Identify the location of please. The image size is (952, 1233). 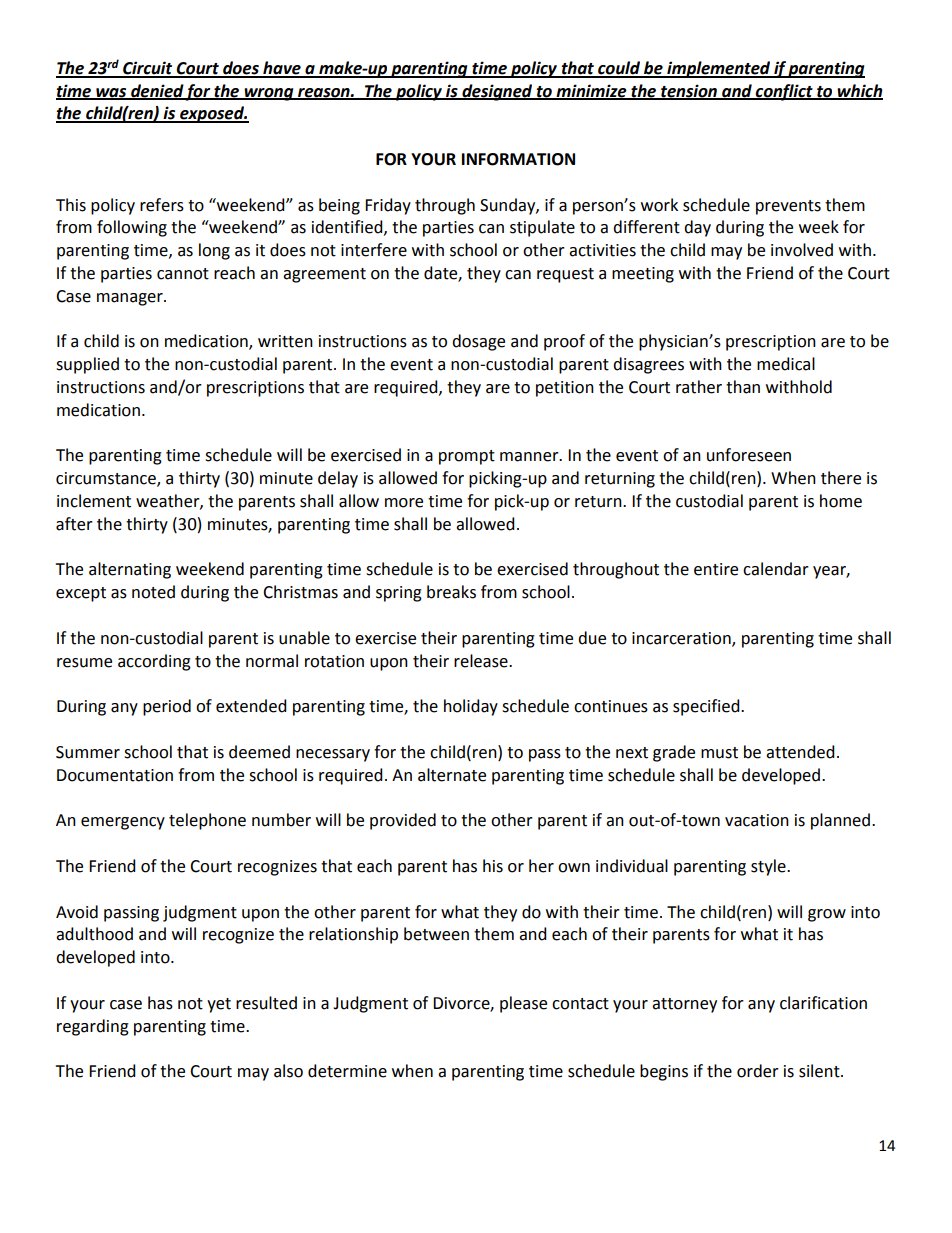
(523, 1004).
